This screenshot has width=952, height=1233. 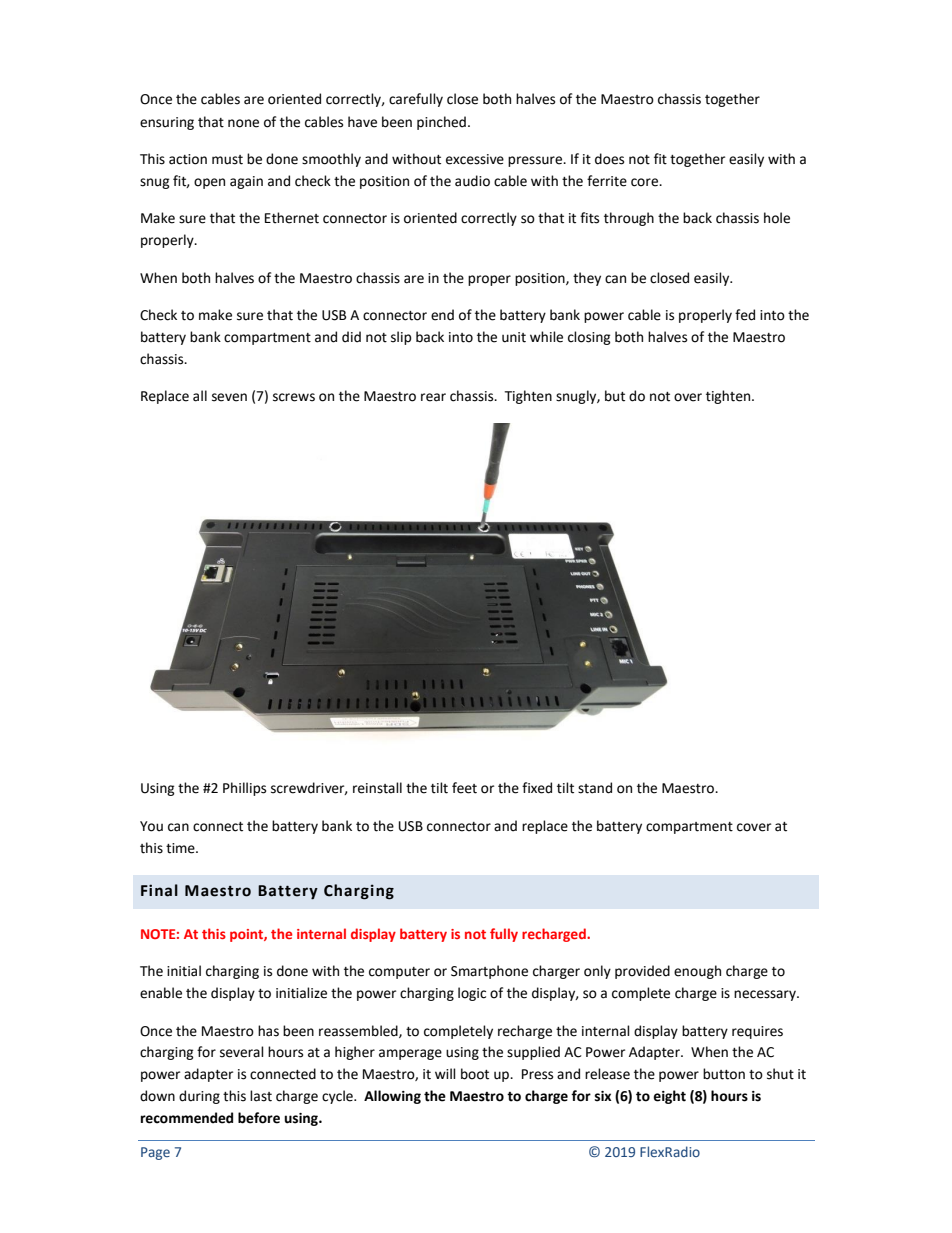 I want to click on Phillips, so click(x=244, y=789).
